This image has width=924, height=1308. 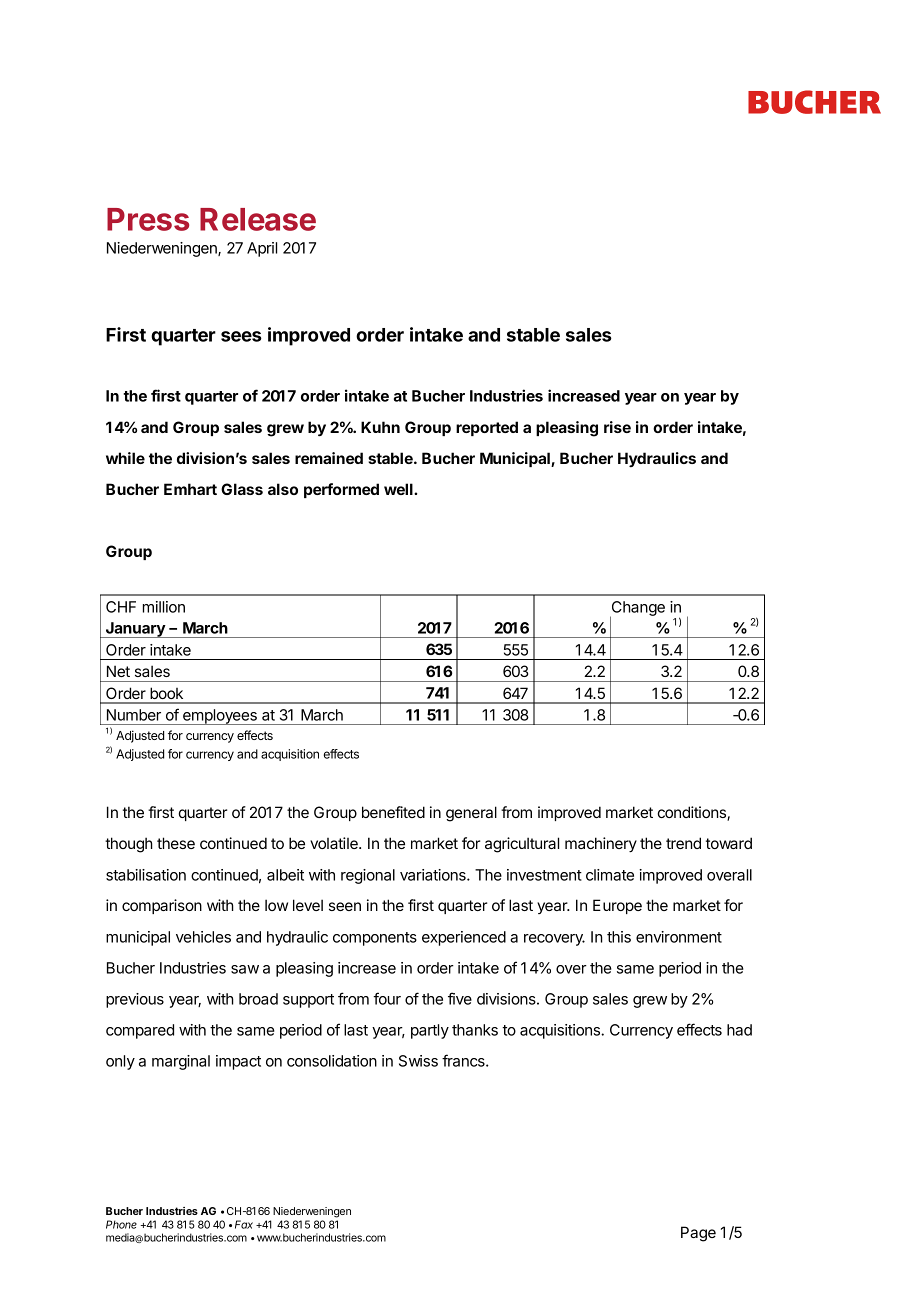 I want to click on experienced, so click(x=464, y=938).
